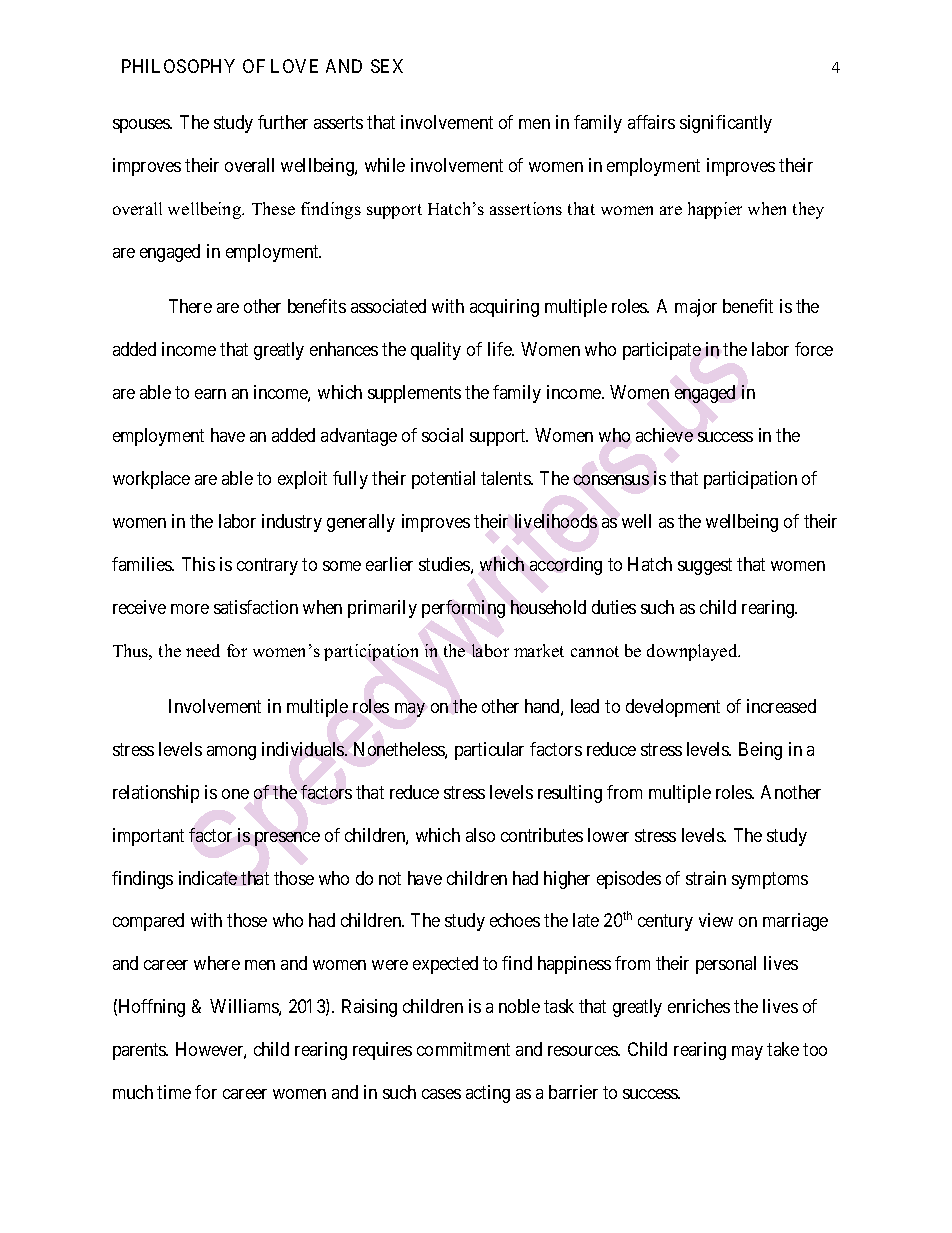  I want to click on suggest, so click(705, 566).
